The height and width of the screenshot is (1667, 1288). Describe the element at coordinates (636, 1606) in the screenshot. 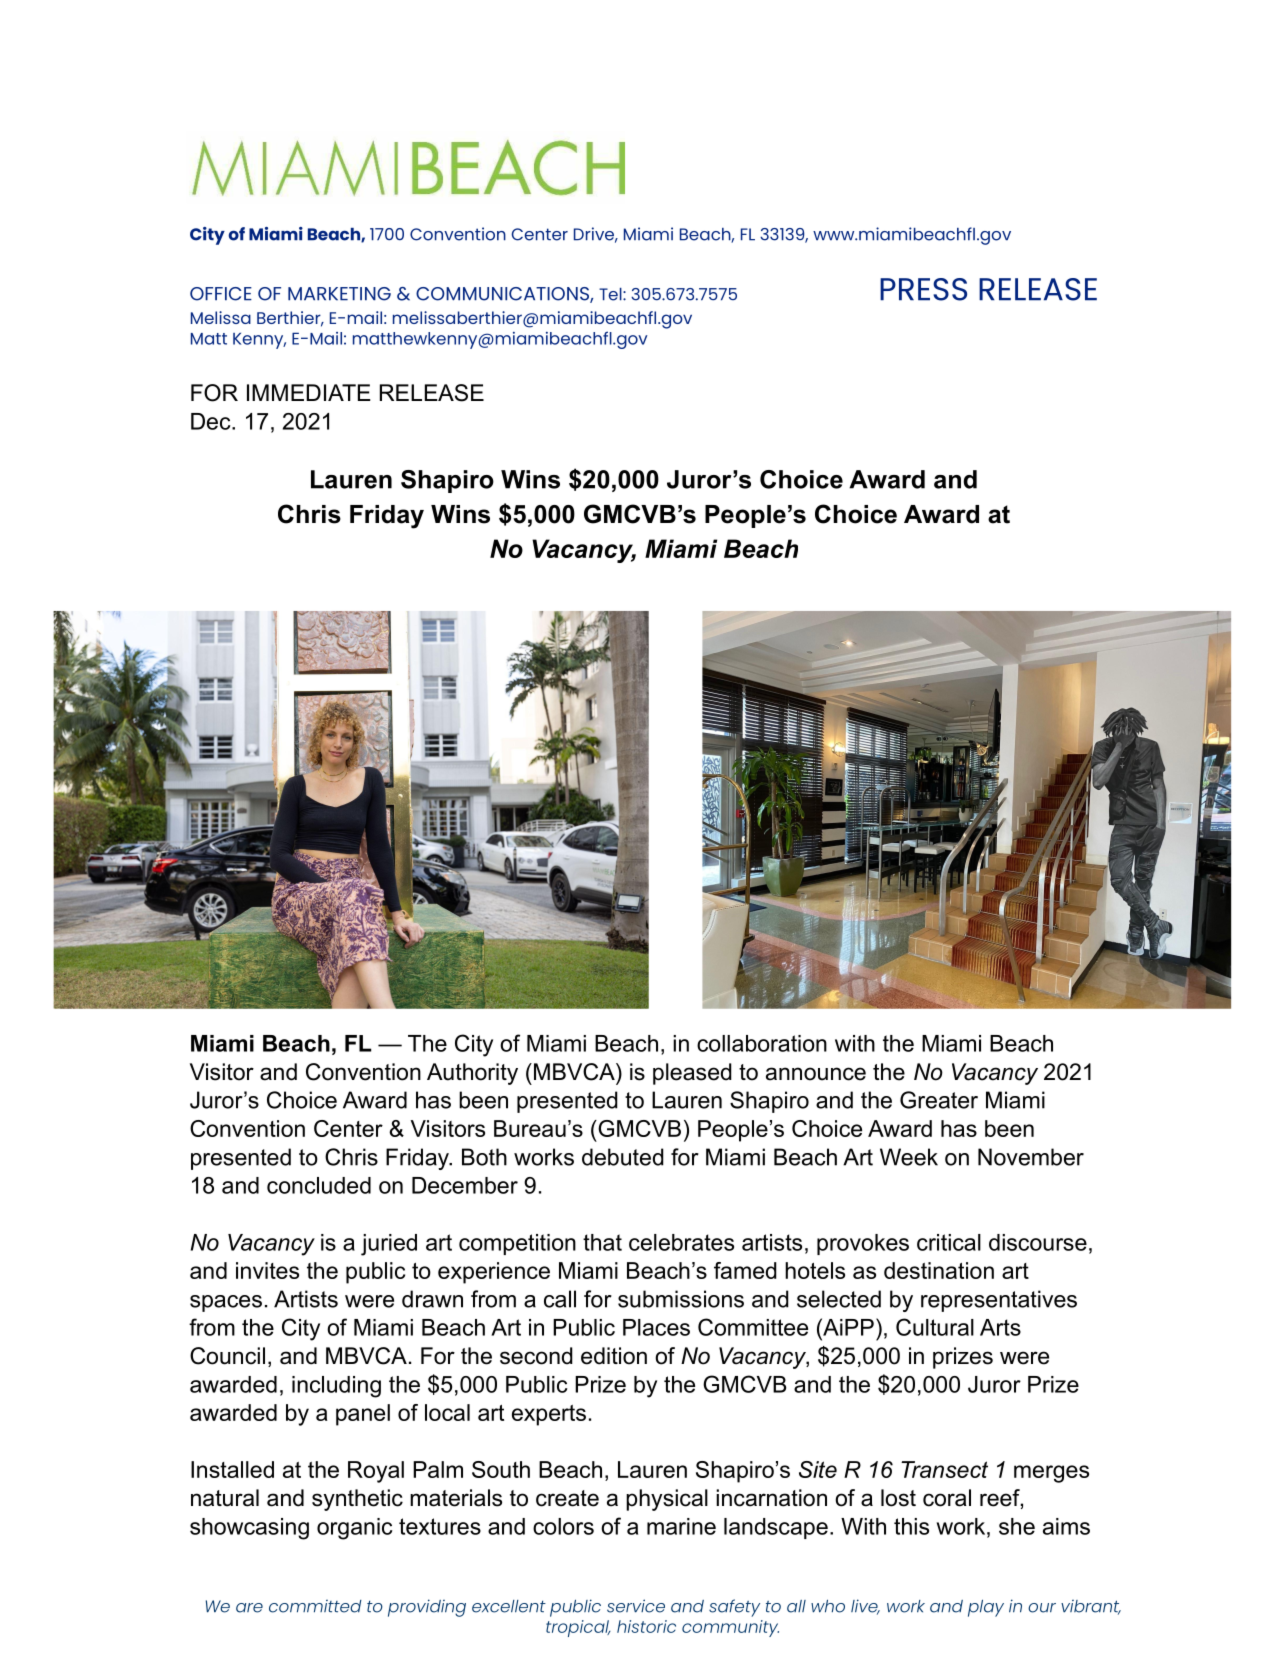

I see `service` at that location.
